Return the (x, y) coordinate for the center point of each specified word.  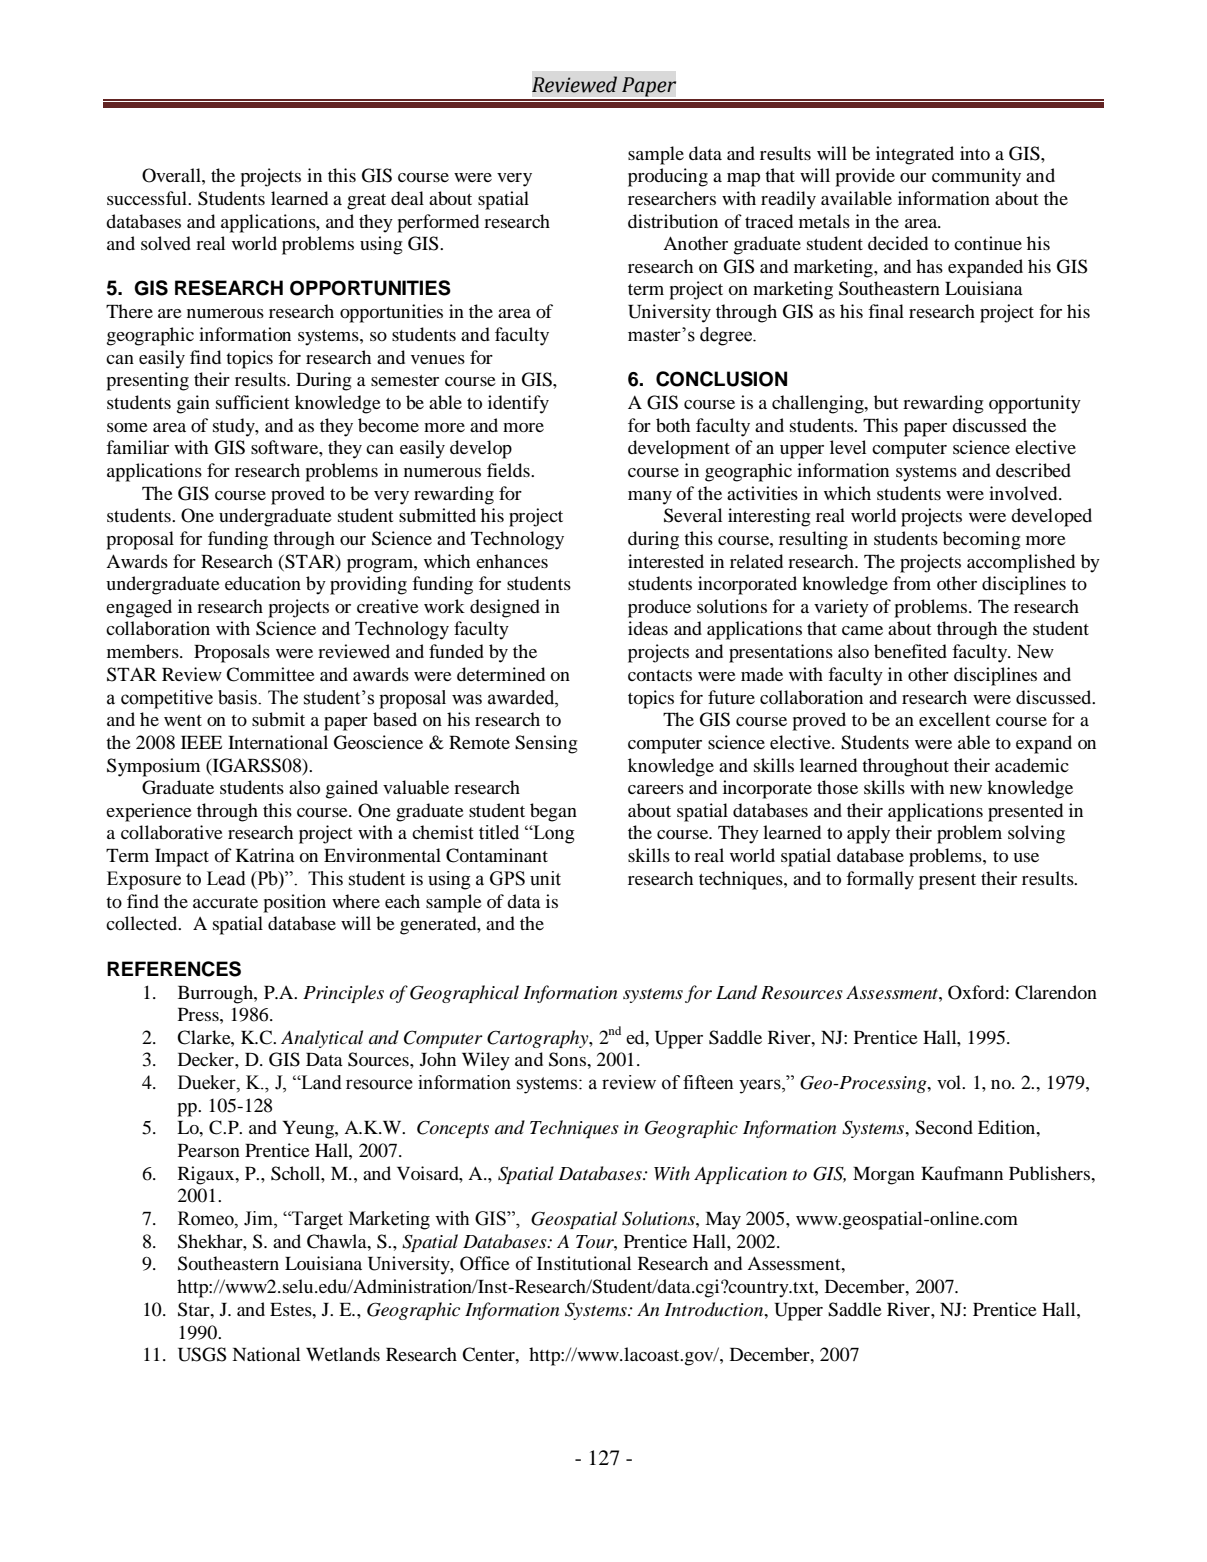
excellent (954, 719)
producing (668, 177)
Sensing (546, 744)
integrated (915, 155)
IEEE (201, 742)
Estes (292, 1309)
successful (148, 198)
